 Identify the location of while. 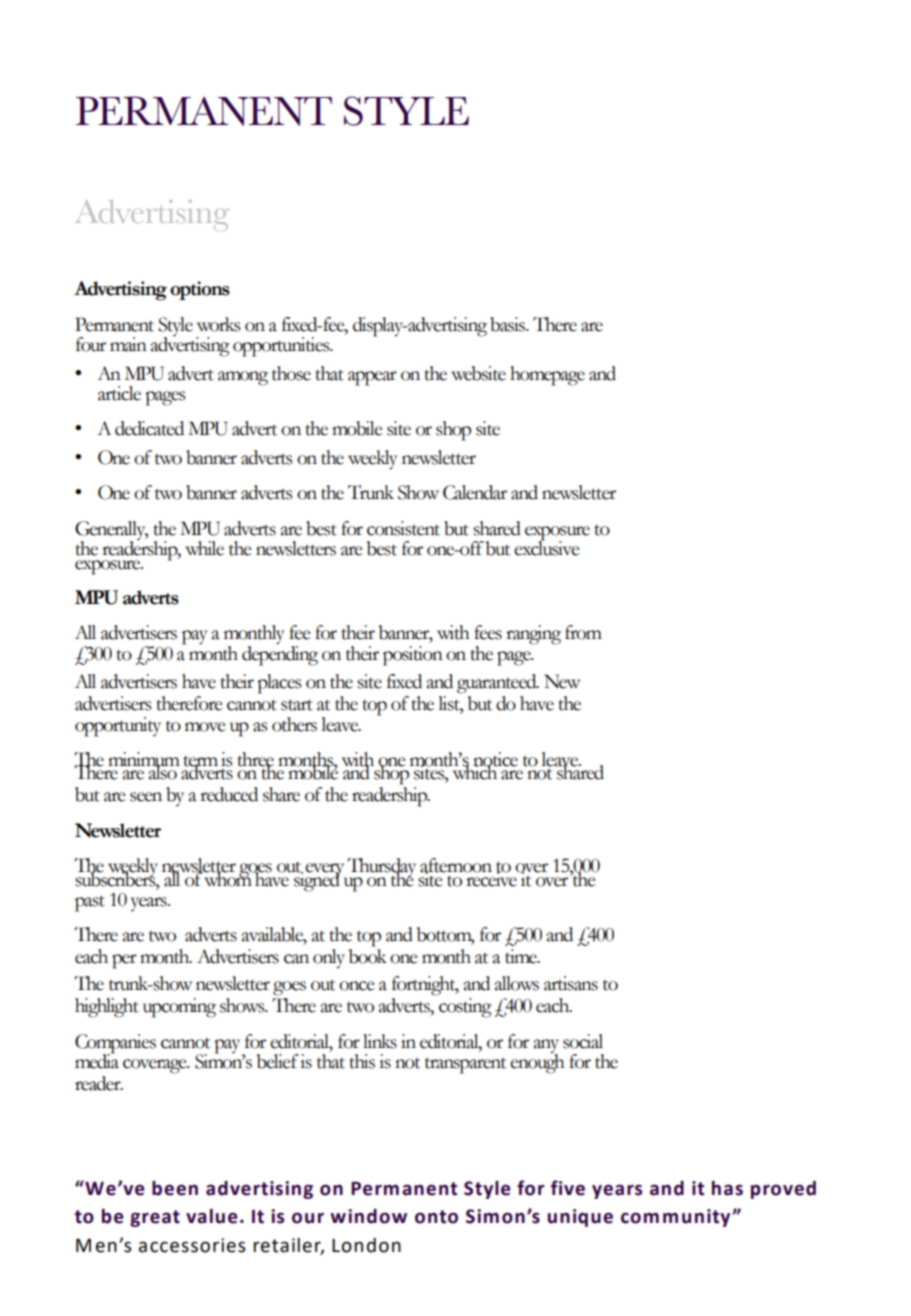
(204, 548).
